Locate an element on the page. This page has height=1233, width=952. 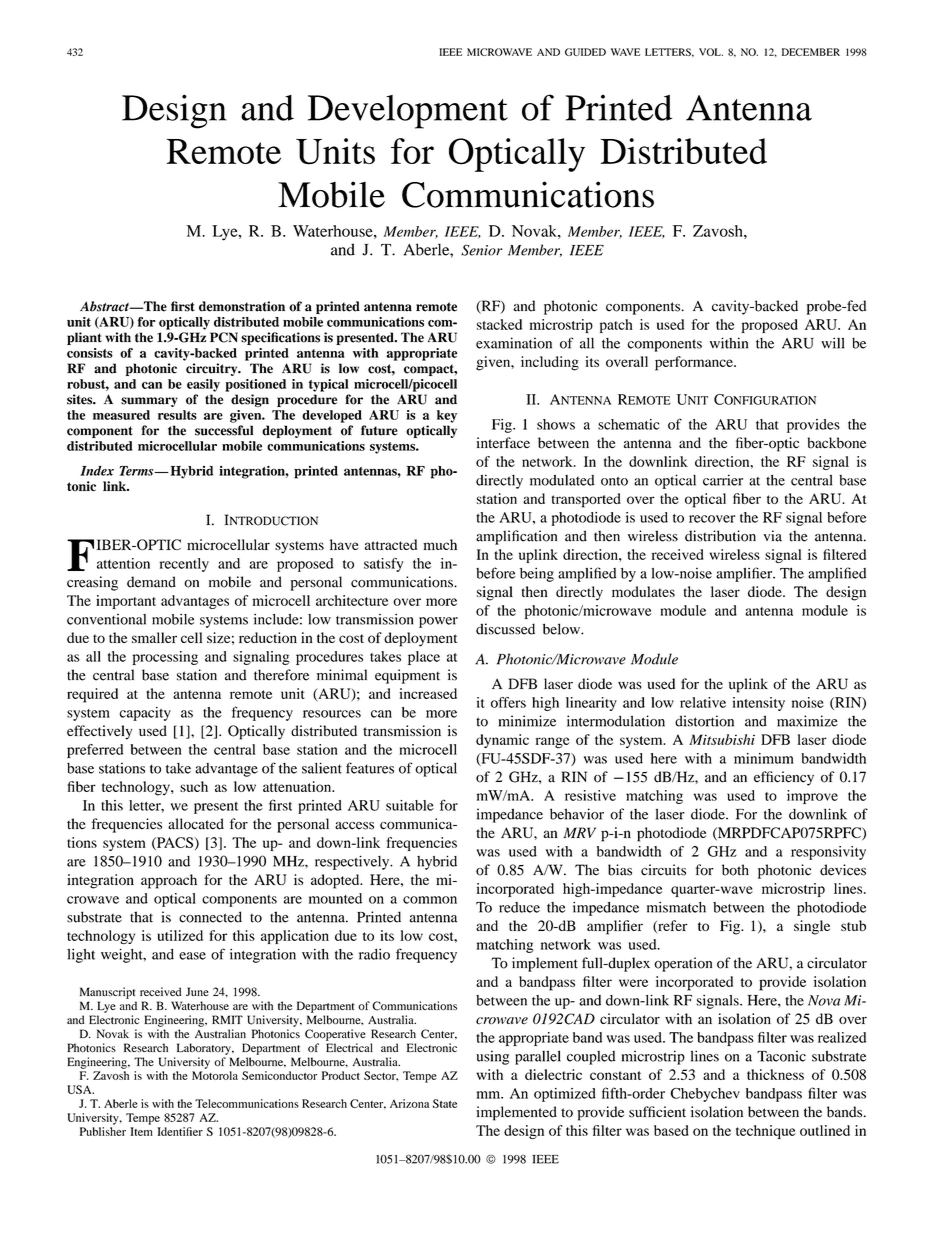
backbone is located at coordinates (837, 443).
